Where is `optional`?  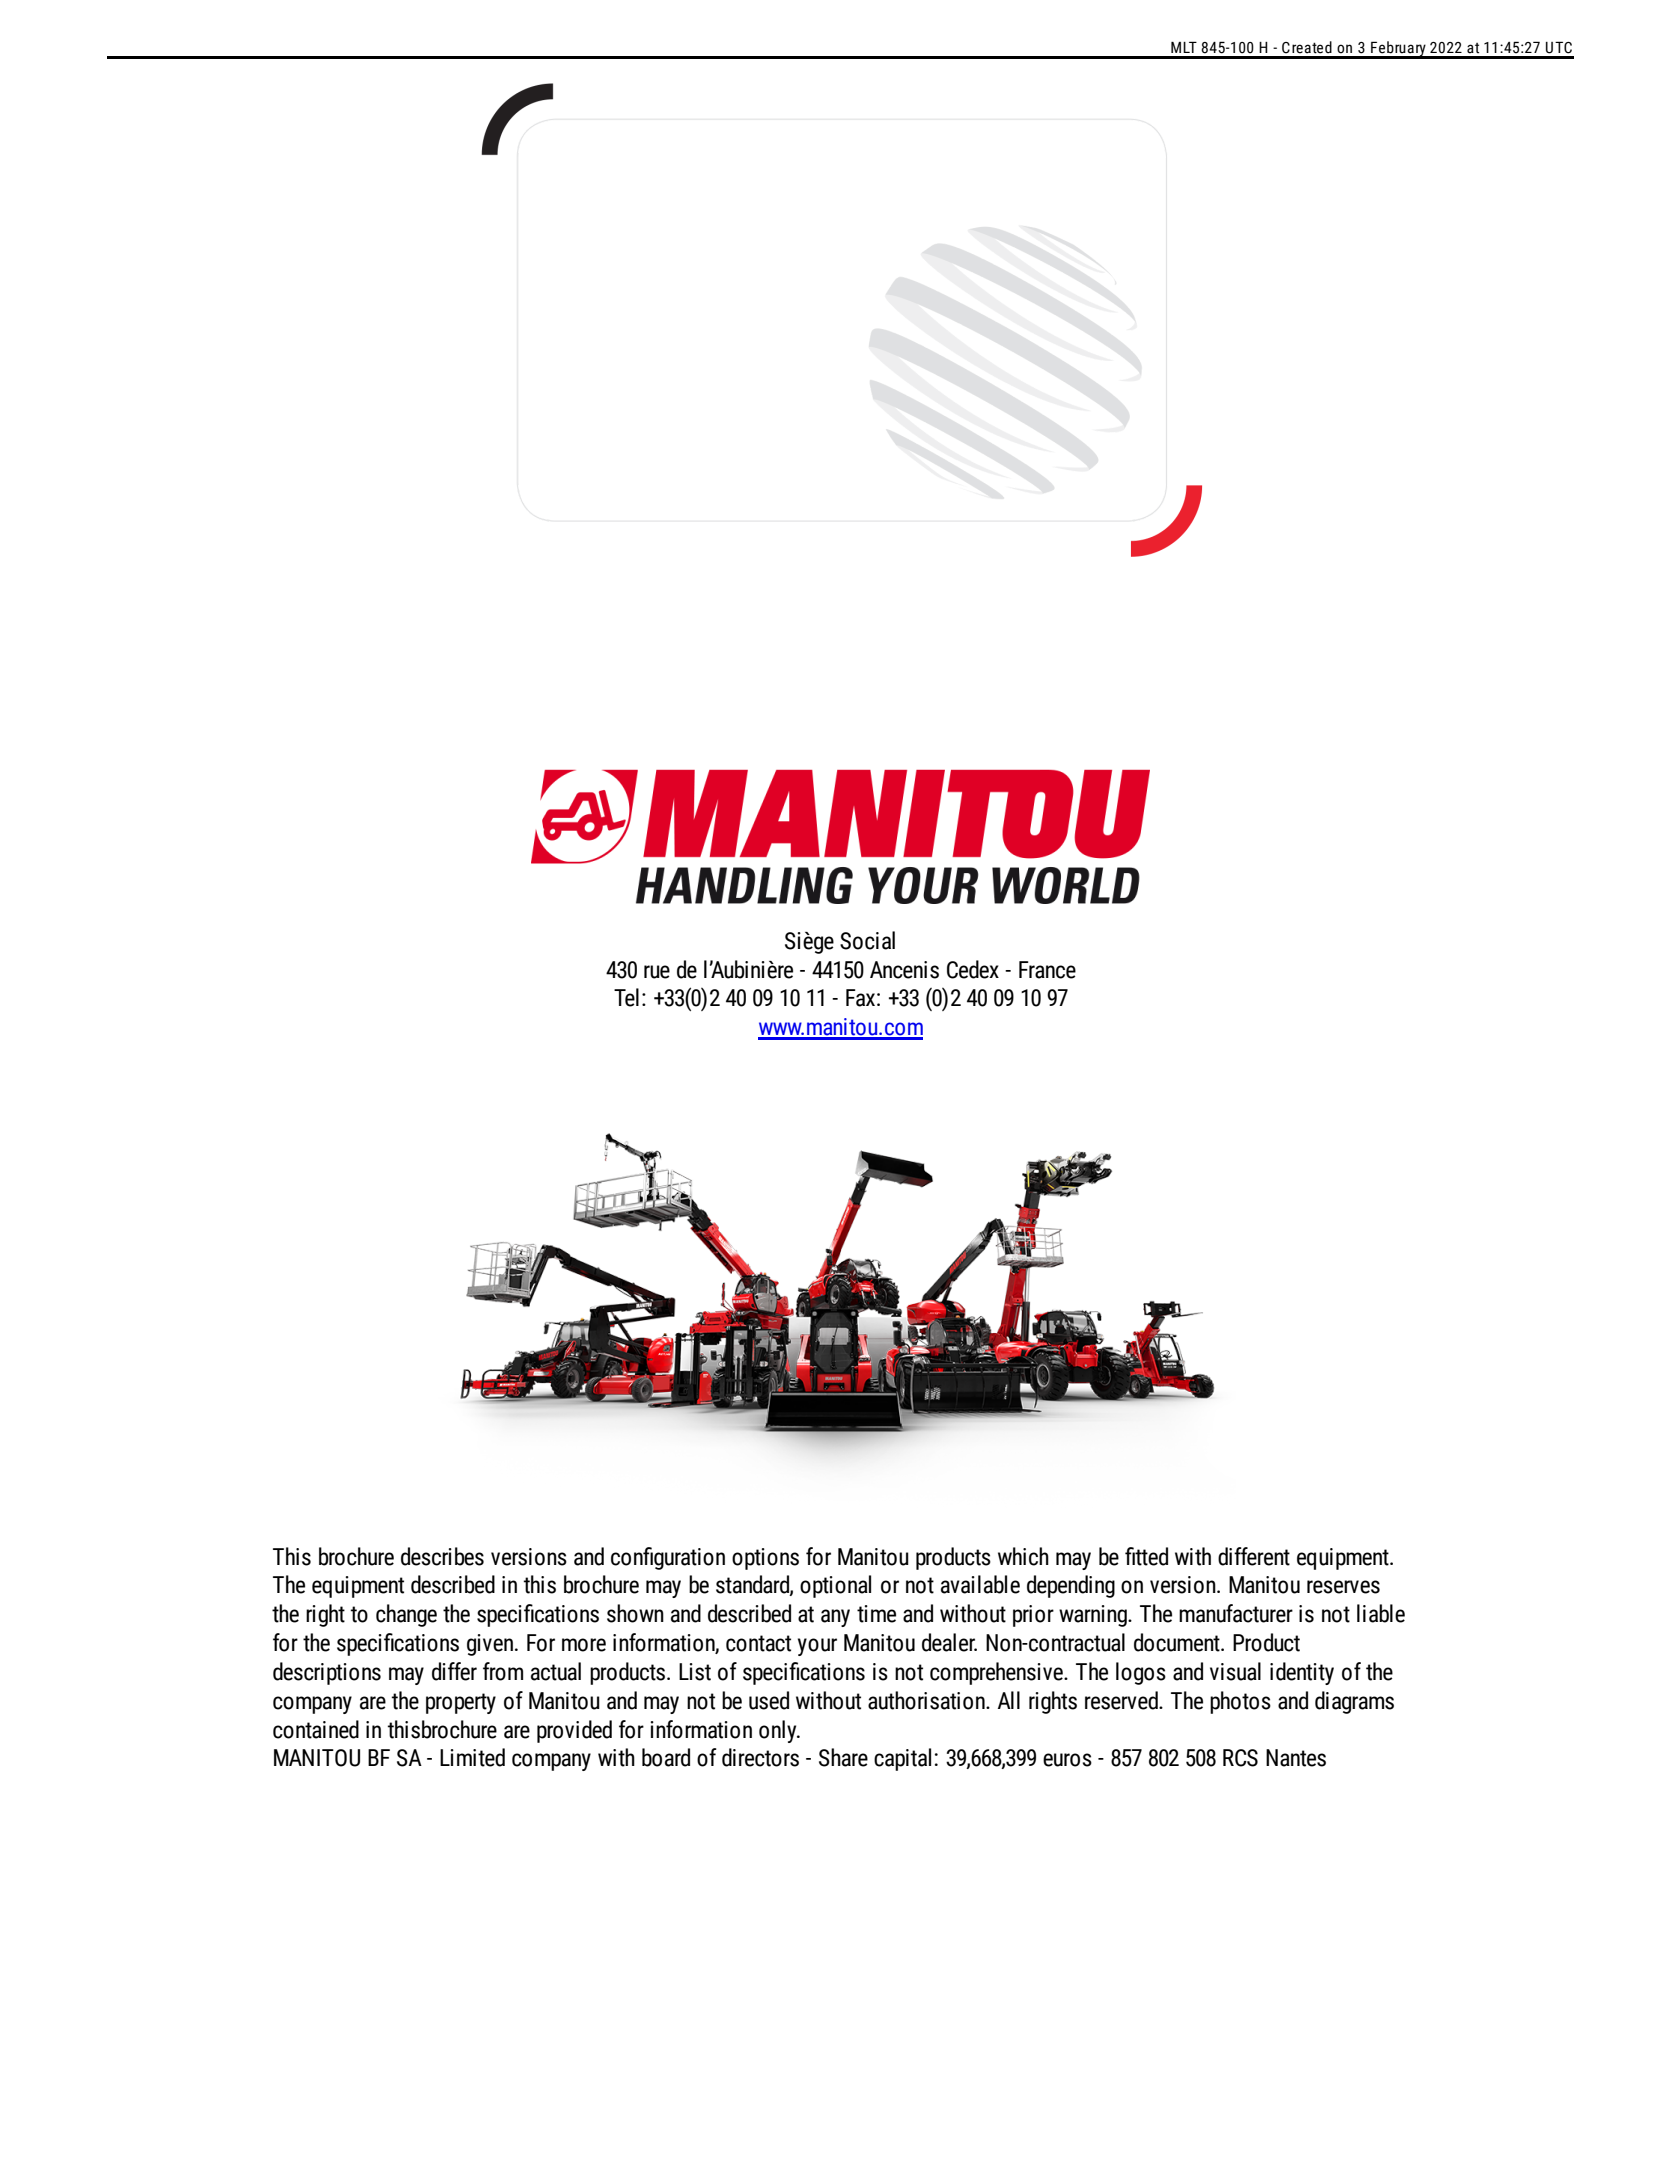
optional is located at coordinates (835, 1586).
